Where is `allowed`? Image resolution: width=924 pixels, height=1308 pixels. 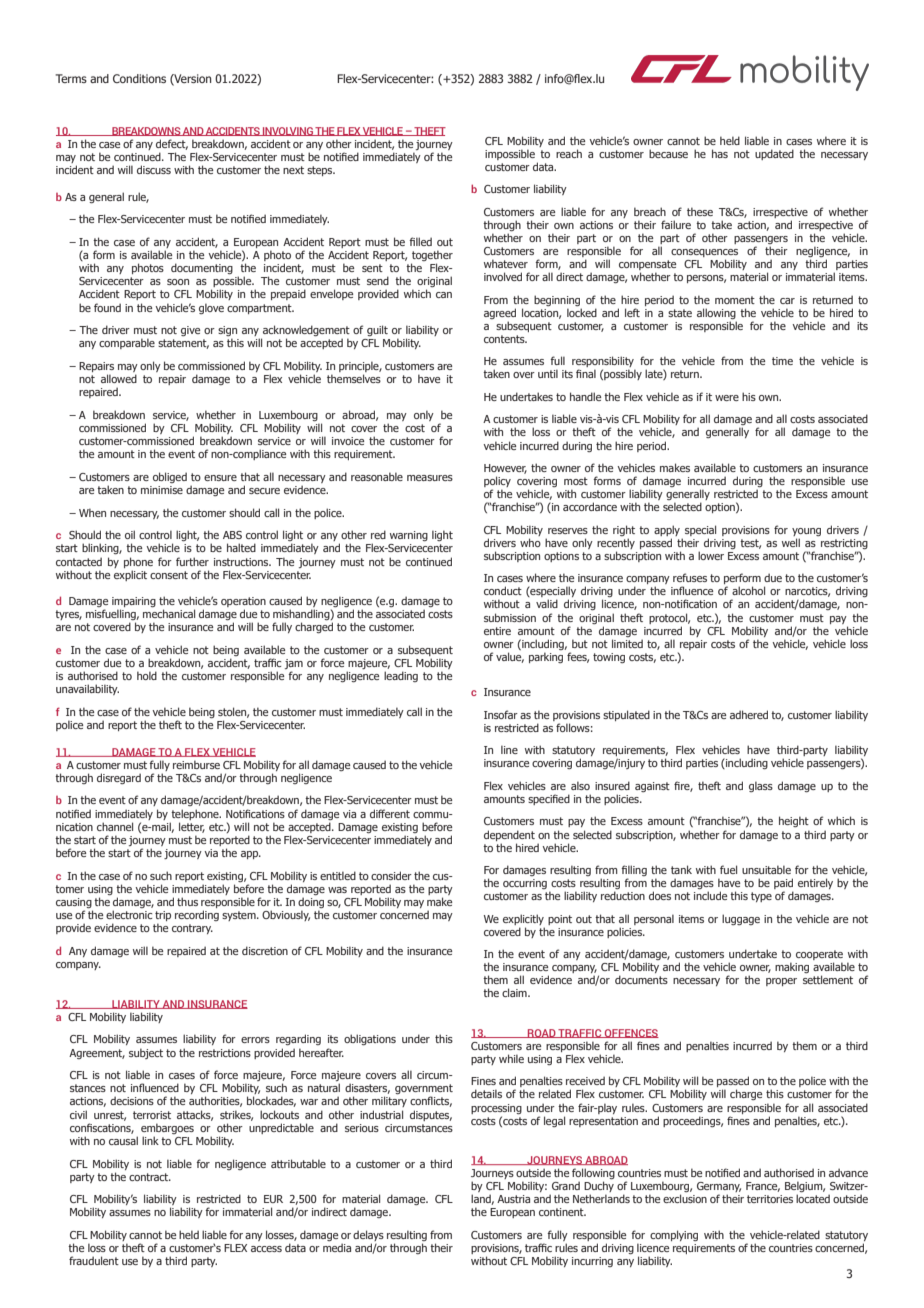 allowed is located at coordinates (119, 378).
